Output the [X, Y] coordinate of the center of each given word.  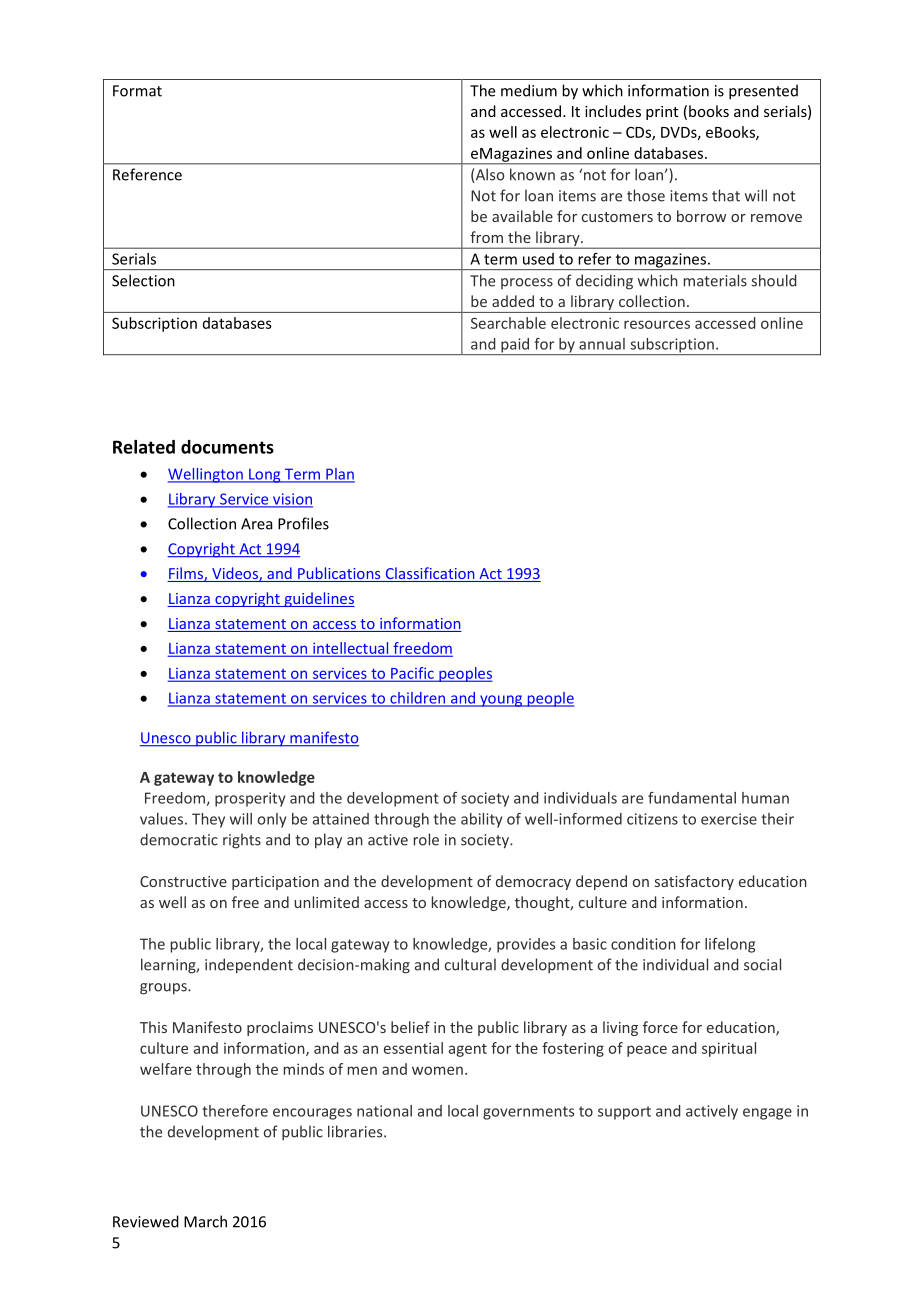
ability [482, 820]
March [205, 1221]
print [662, 113]
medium [529, 90]
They [208, 820]
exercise [729, 819]
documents [227, 447]
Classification [430, 574]
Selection [143, 280]
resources [657, 324]
